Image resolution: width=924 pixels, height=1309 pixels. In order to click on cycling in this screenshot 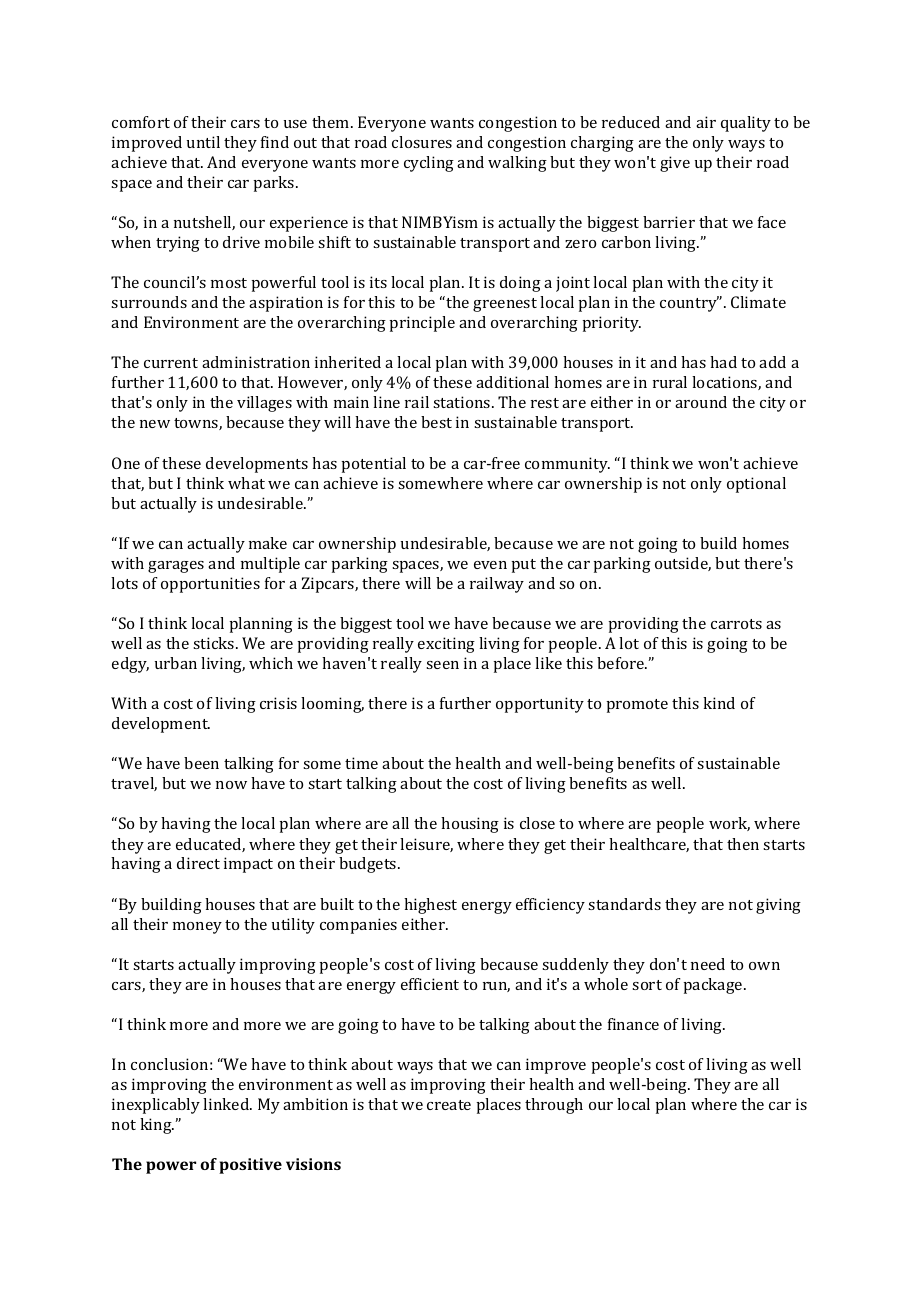, I will do `click(429, 164)`.
